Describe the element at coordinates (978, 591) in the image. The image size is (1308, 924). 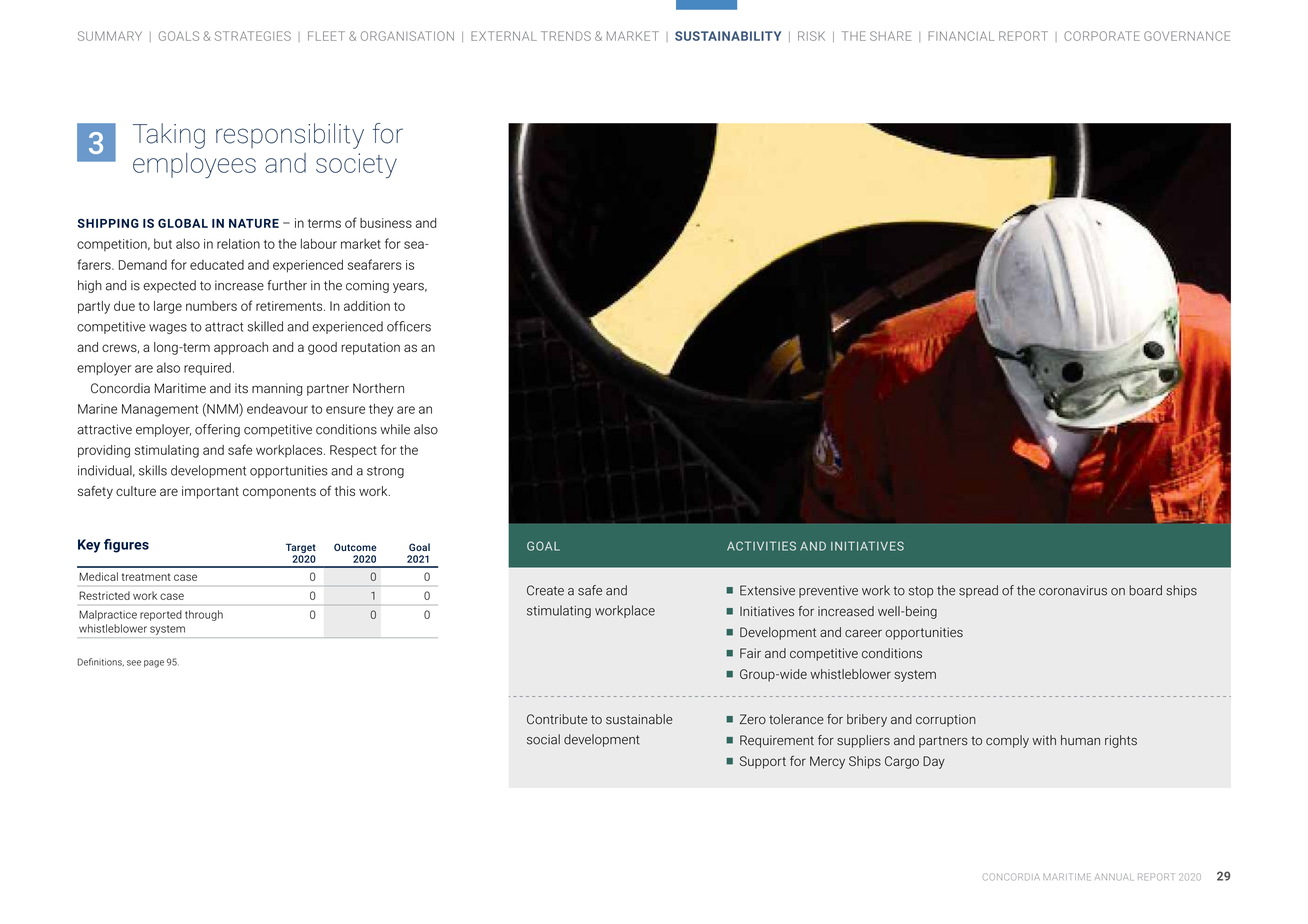
I see `spread` at that location.
